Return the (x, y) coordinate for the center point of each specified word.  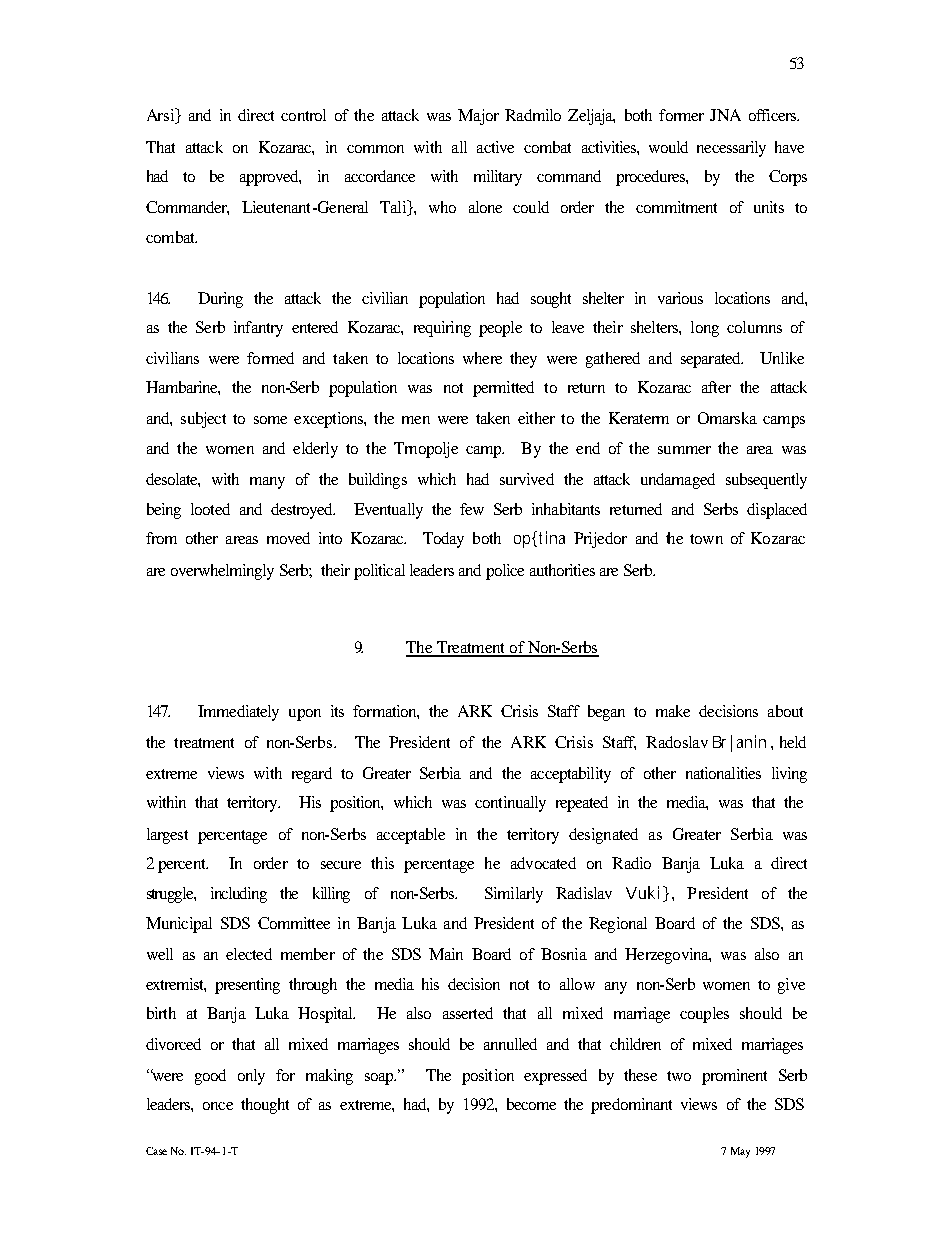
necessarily (731, 149)
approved (270, 178)
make (673, 711)
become (531, 1104)
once (218, 1106)
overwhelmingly (222, 572)
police (505, 572)
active (495, 147)
